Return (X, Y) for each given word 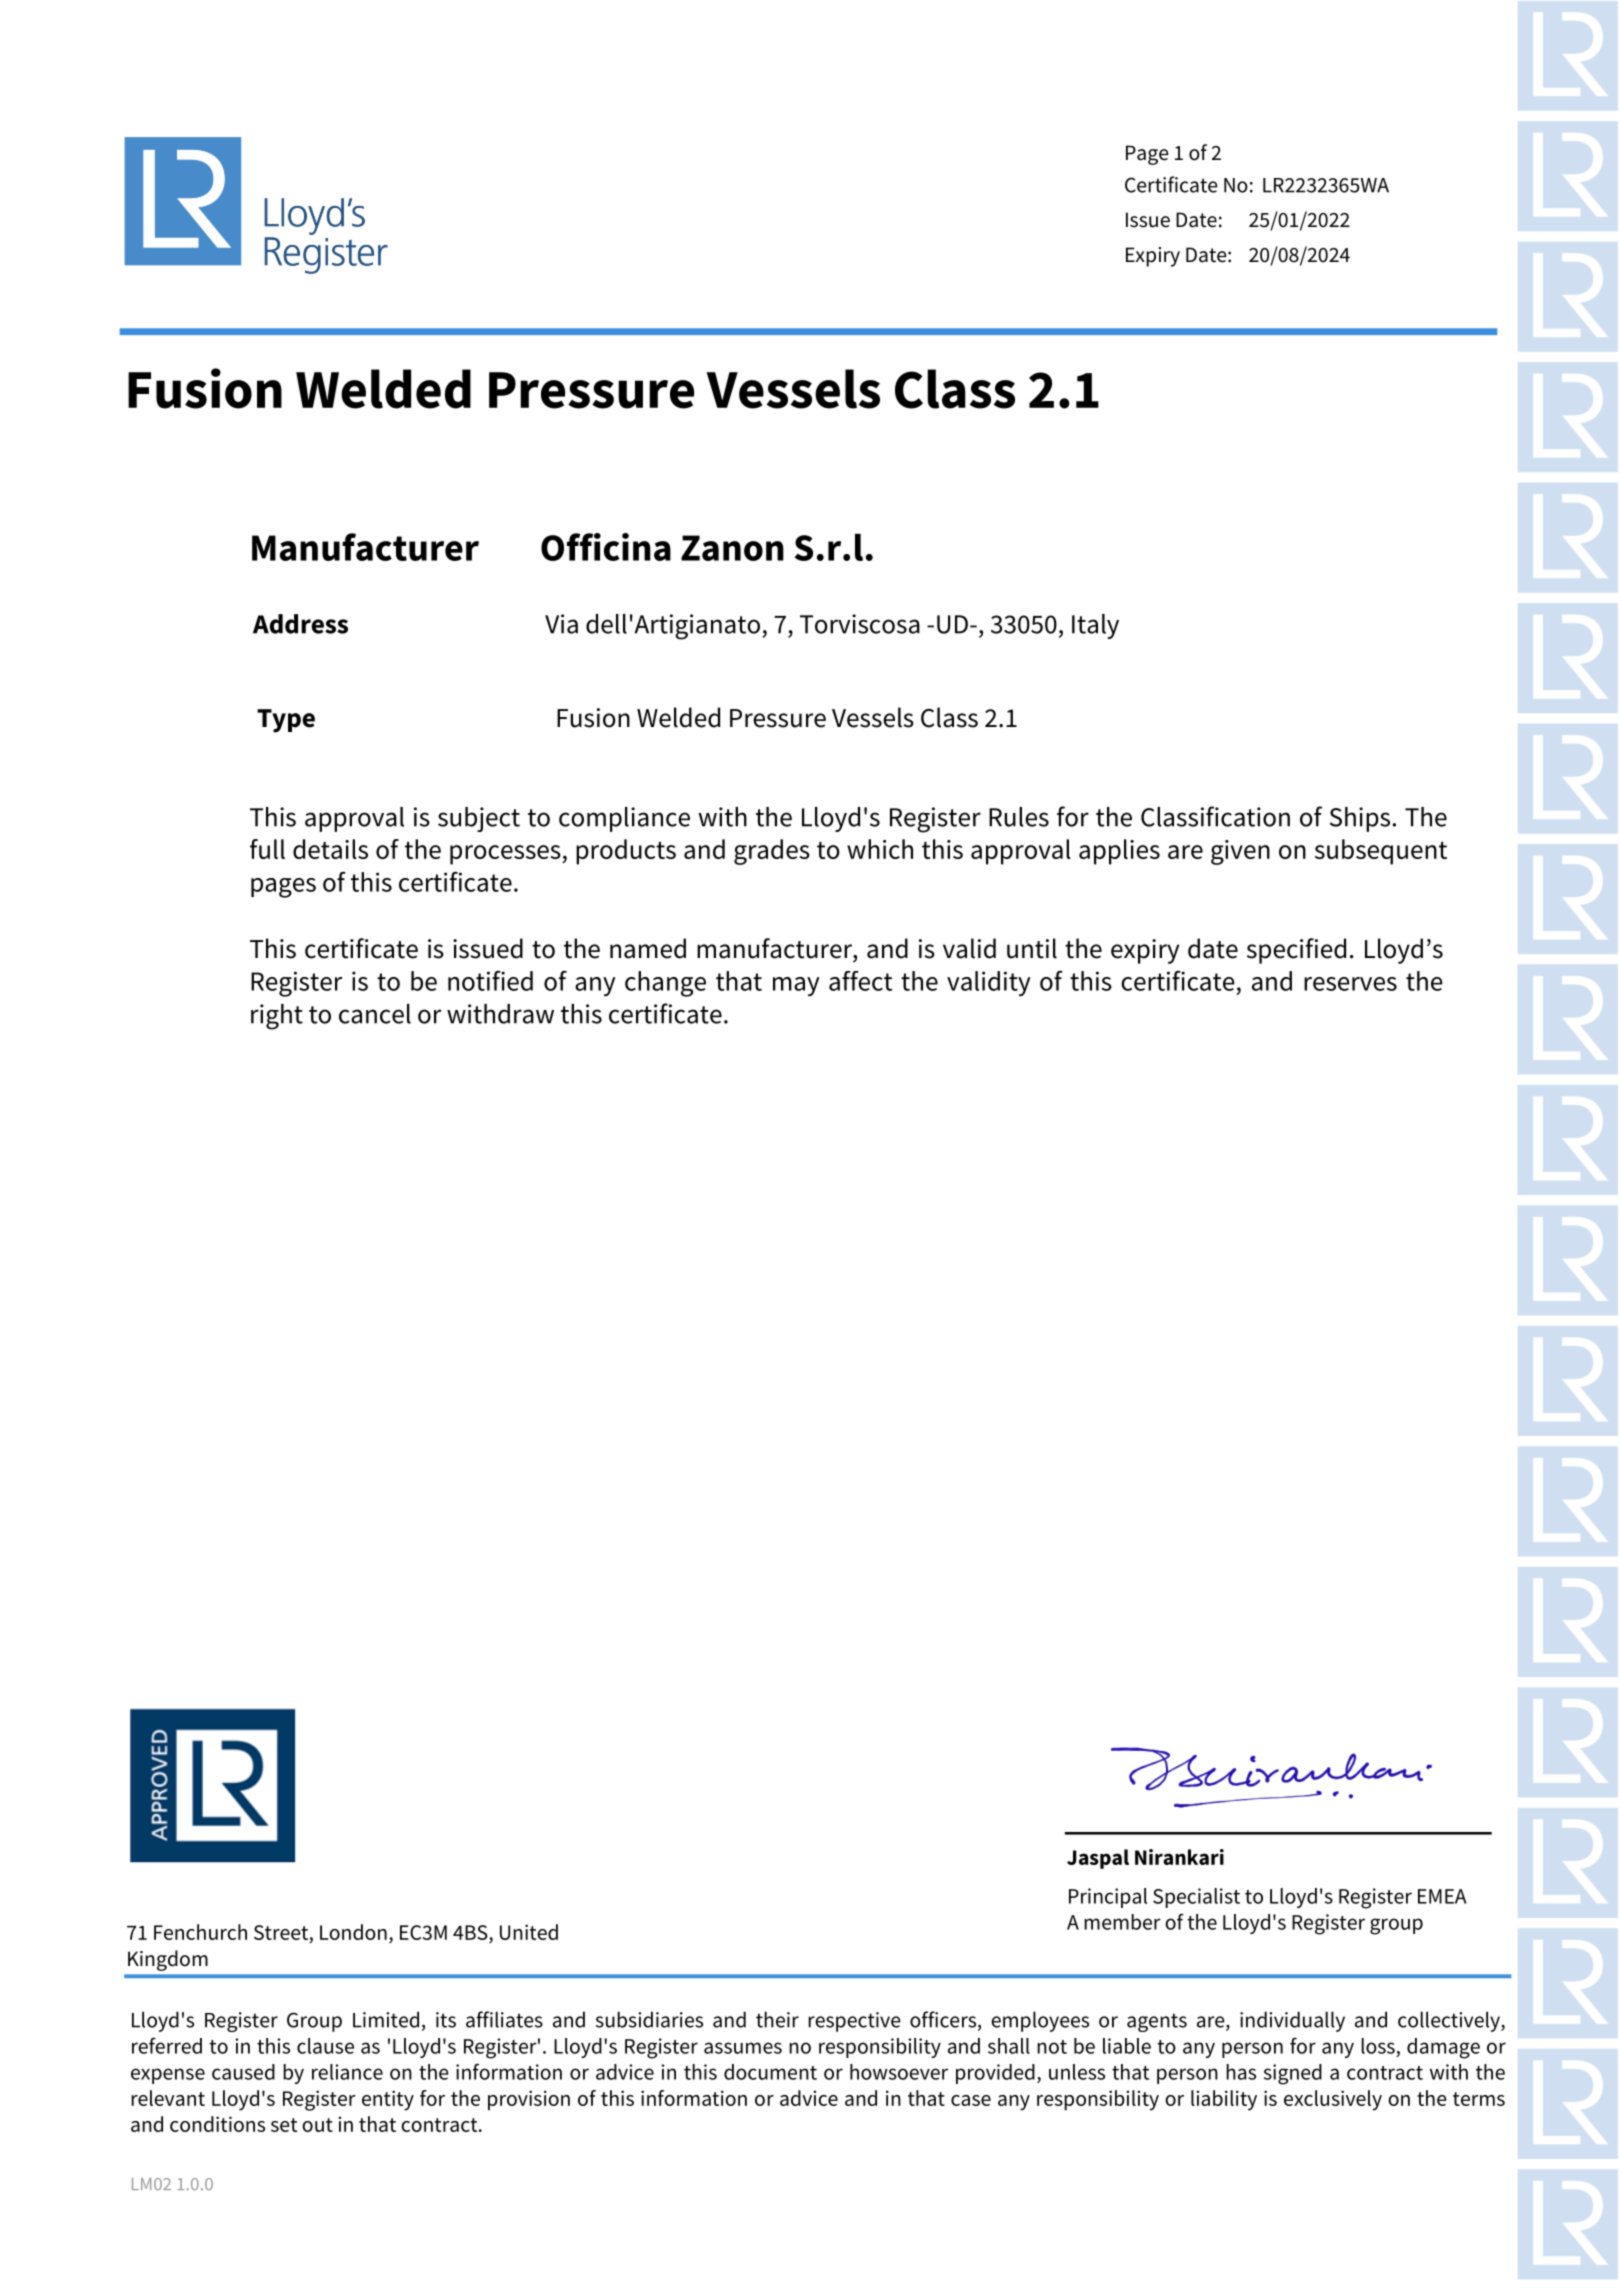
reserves (1350, 984)
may (796, 986)
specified (1296, 951)
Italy (1095, 626)
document (770, 2072)
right (277, 1017)
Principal (1108, 1898)
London (353, 1932)
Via (561, 624)
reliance (347, 2072)
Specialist (1196, 1898)
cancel (375, 1014)
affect (860, 981)
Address (300, 624)
